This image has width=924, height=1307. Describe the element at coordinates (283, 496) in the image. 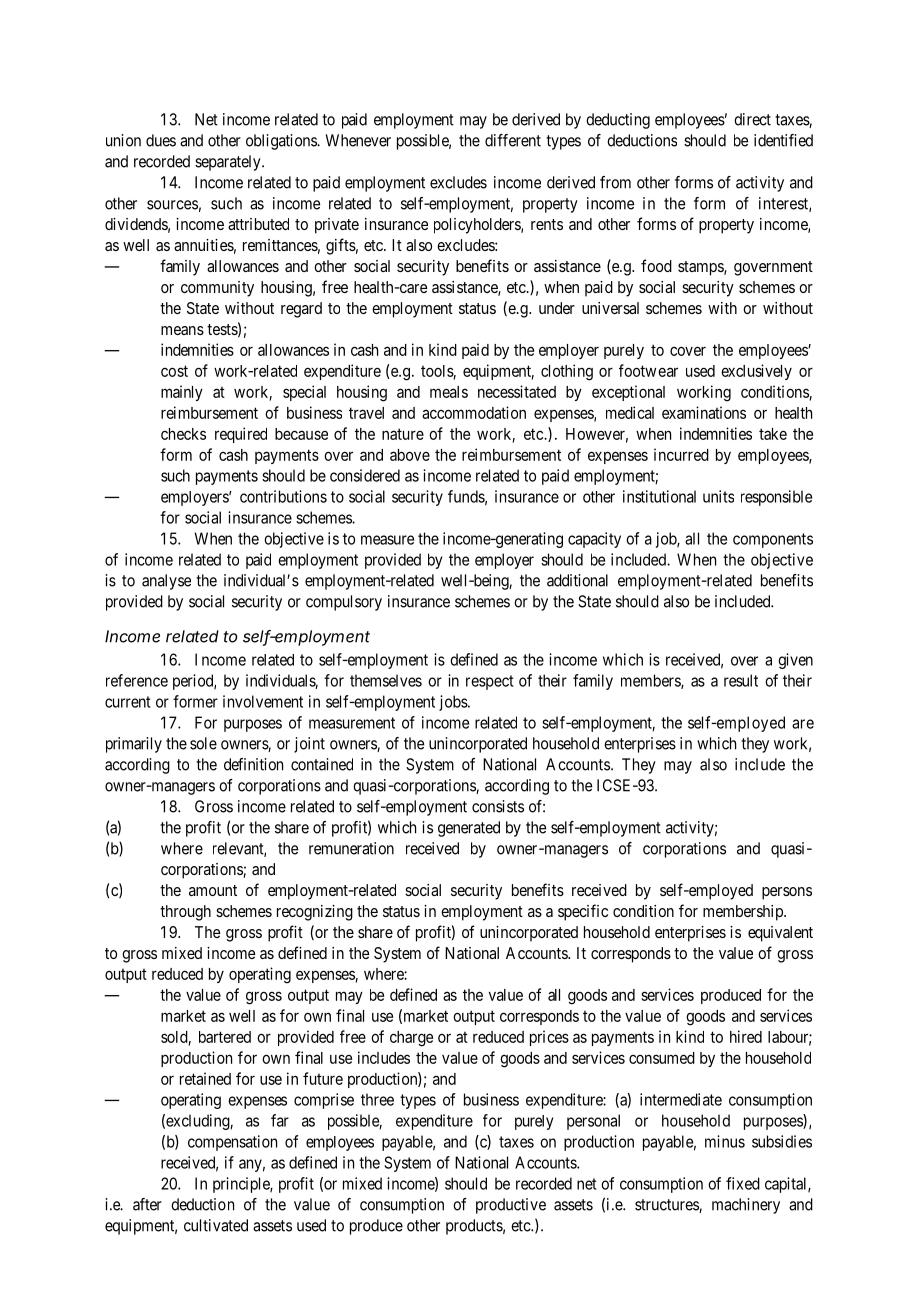

I see `contributions` at that location.
